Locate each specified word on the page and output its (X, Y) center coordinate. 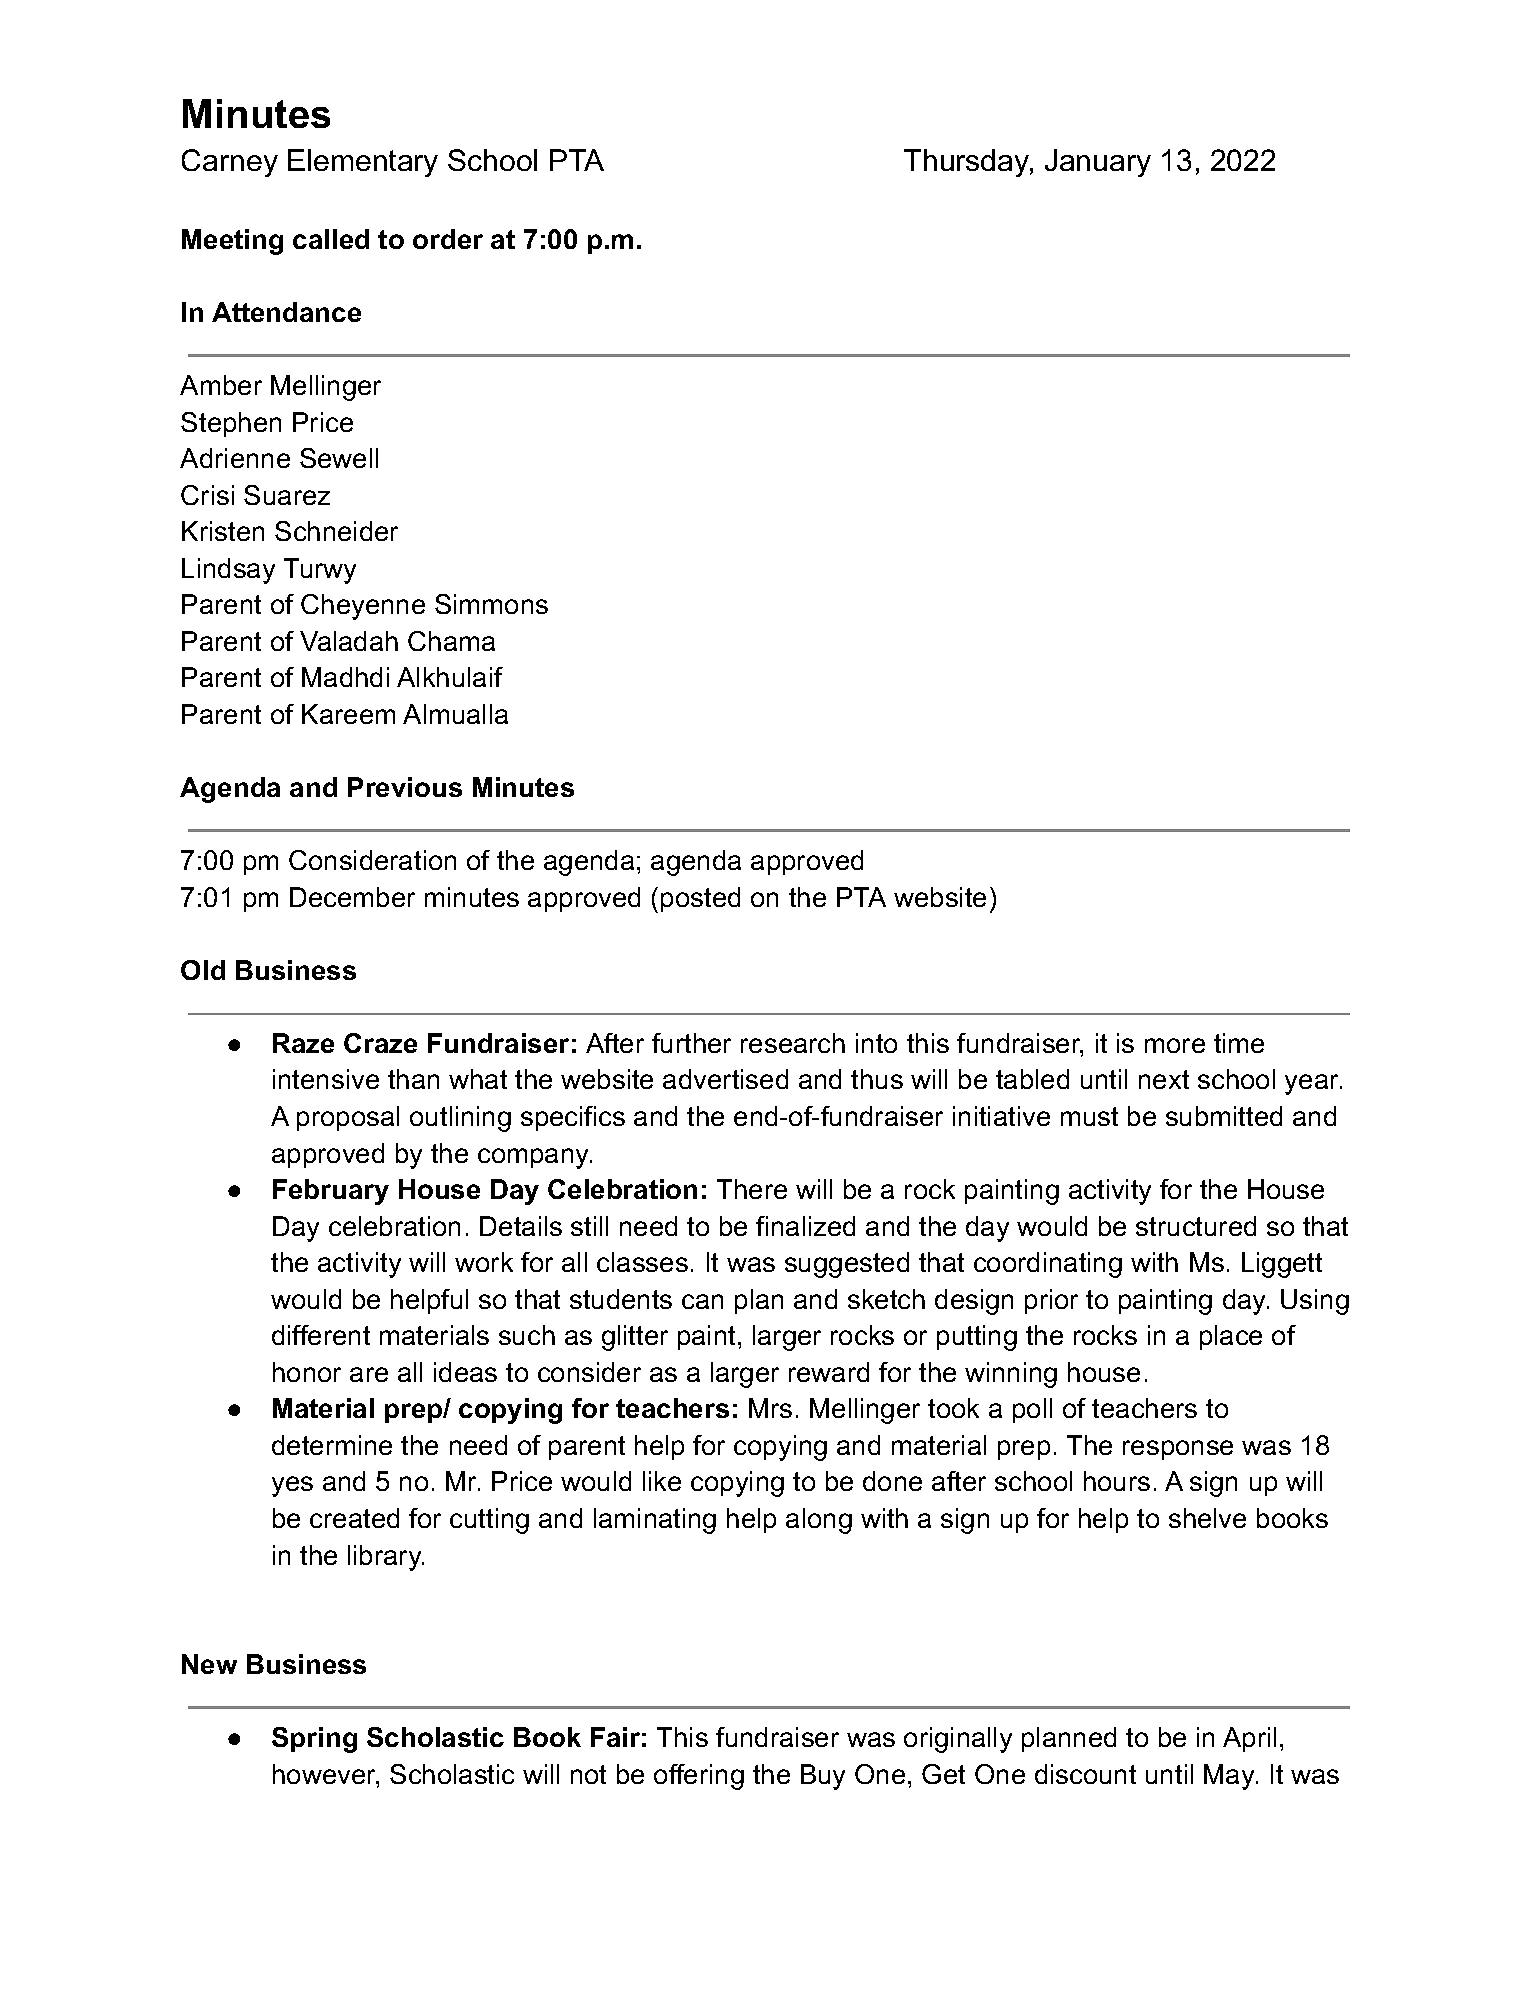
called (331, 239)
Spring (314, 1740)
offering (699, 1777)
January (1098, 163)
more (1175, 1045)
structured (1196, 1226)
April (1249, 1739)
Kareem (348, 714)
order (448, 239)
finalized (805, 1226)
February (331, 1192)
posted (700, 899)
